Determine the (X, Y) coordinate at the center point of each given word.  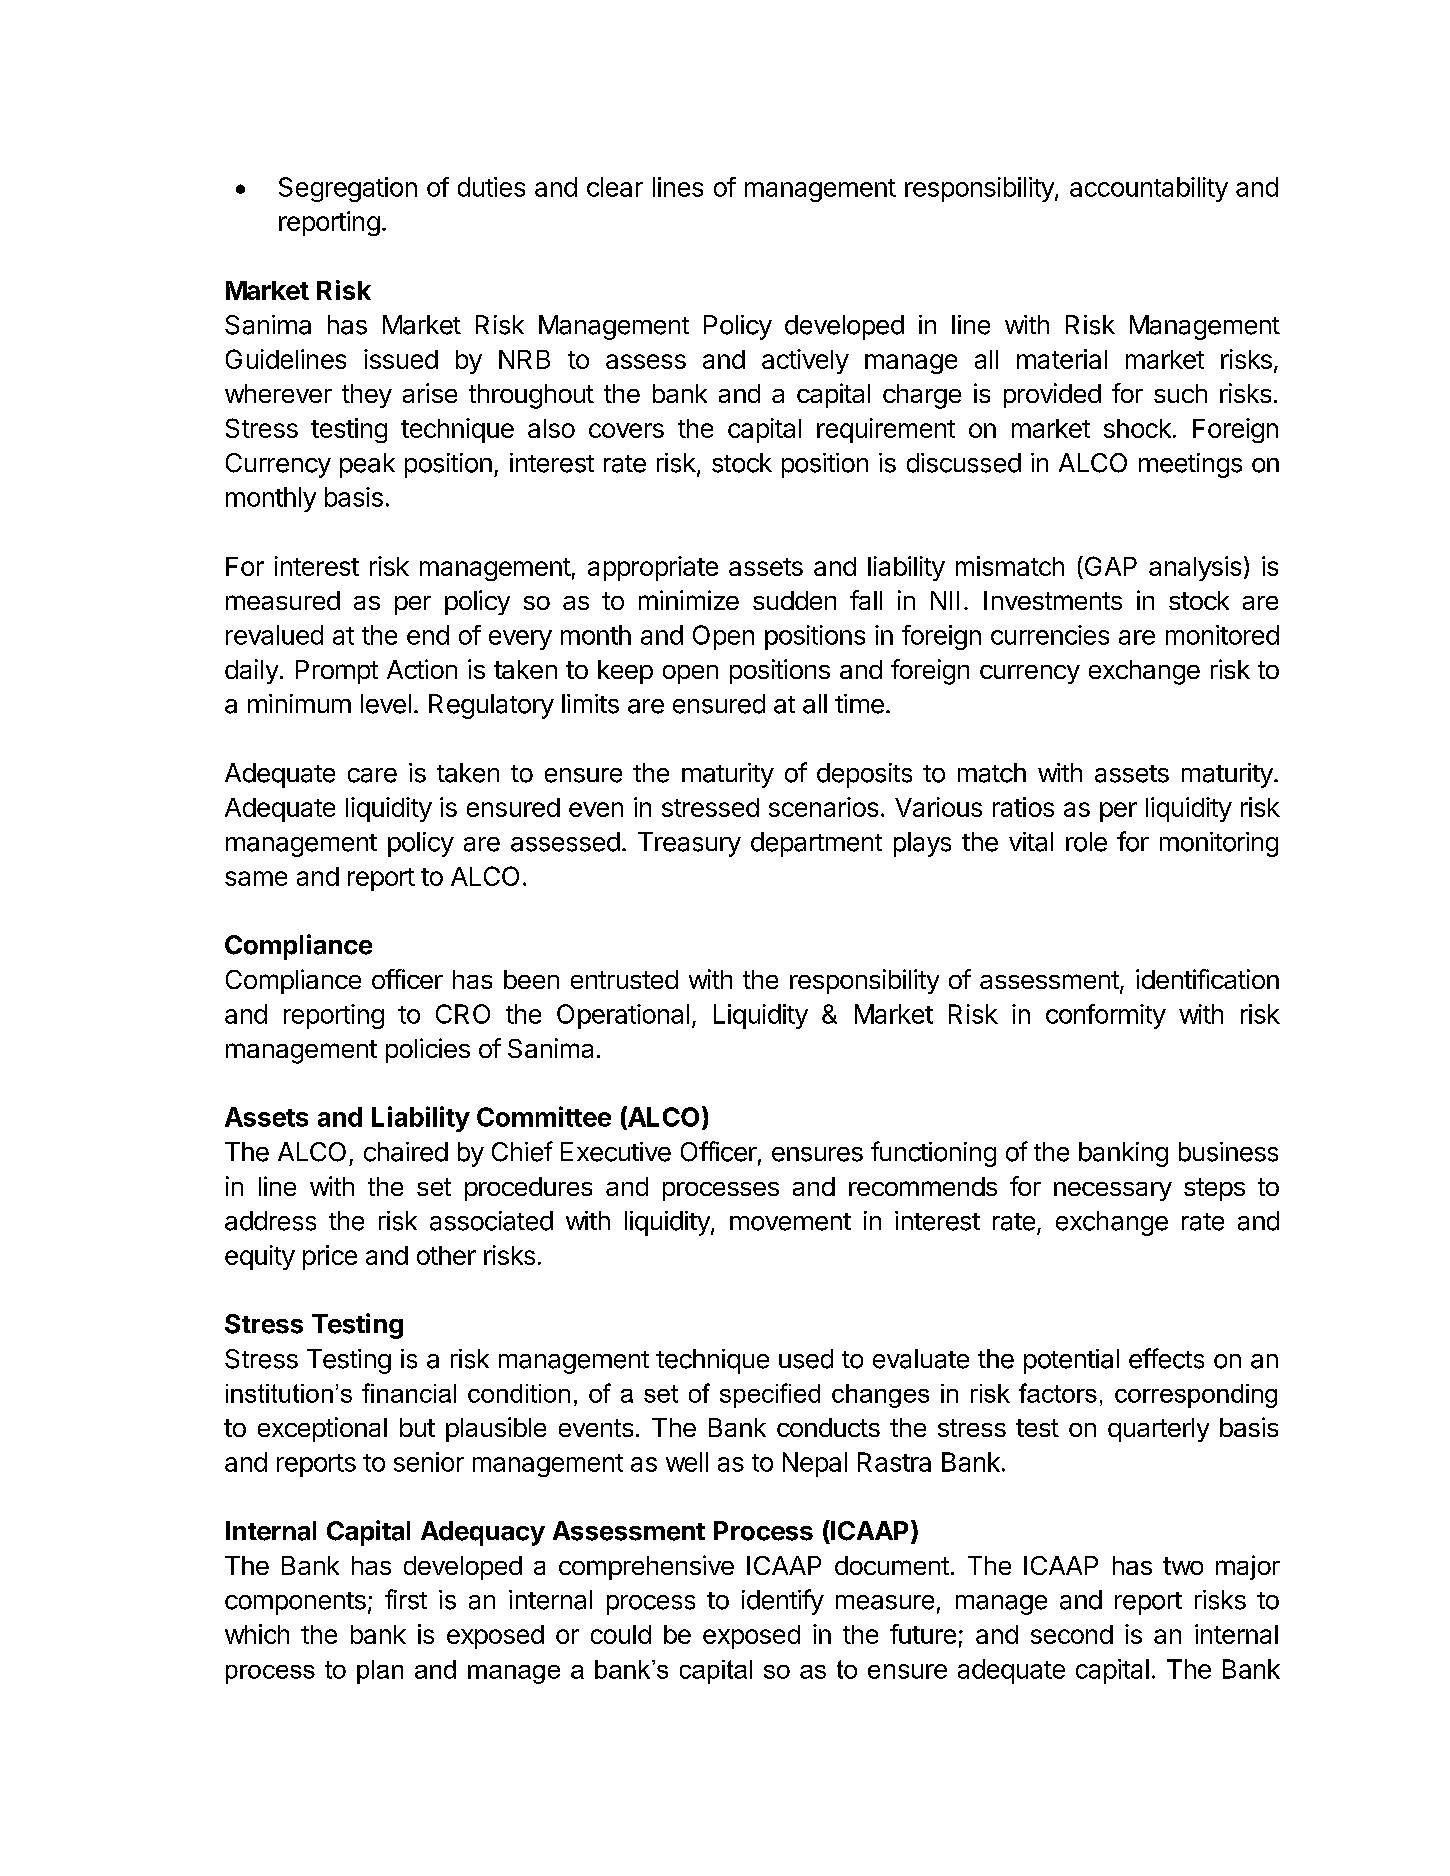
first (406, 1599)
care (372, 775)
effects (1166, 1358)
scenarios (823, 807)
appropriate (653, 568)
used (806, 1359)
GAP (1109, 567)
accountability (1149, 189)
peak (367, 465)
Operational (623, 1016)
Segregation (348, 189)
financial (409, 1393)
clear (615, 187)
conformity (1106, 1016)
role (1086, 842)
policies (428, 1050)
